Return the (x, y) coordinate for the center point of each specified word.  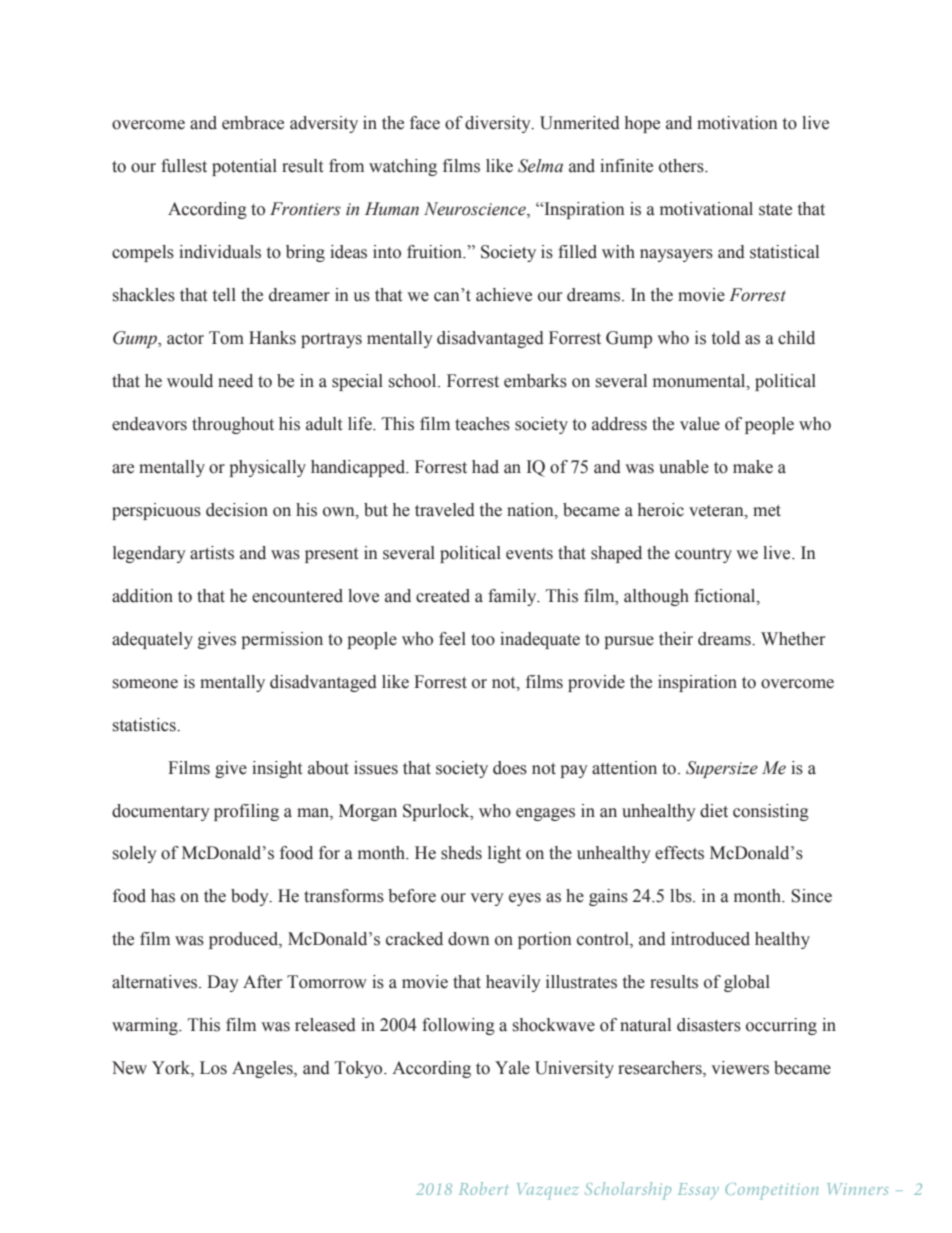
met (767, 511)
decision (237, 510)
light (504, 854)
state (775, 210)
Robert (484, 1188)
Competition (771, 1191)
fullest (184, 166)
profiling (246, 812)
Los (213, 1068)
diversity (499, 124)
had (485, 467)
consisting (771, 812)
